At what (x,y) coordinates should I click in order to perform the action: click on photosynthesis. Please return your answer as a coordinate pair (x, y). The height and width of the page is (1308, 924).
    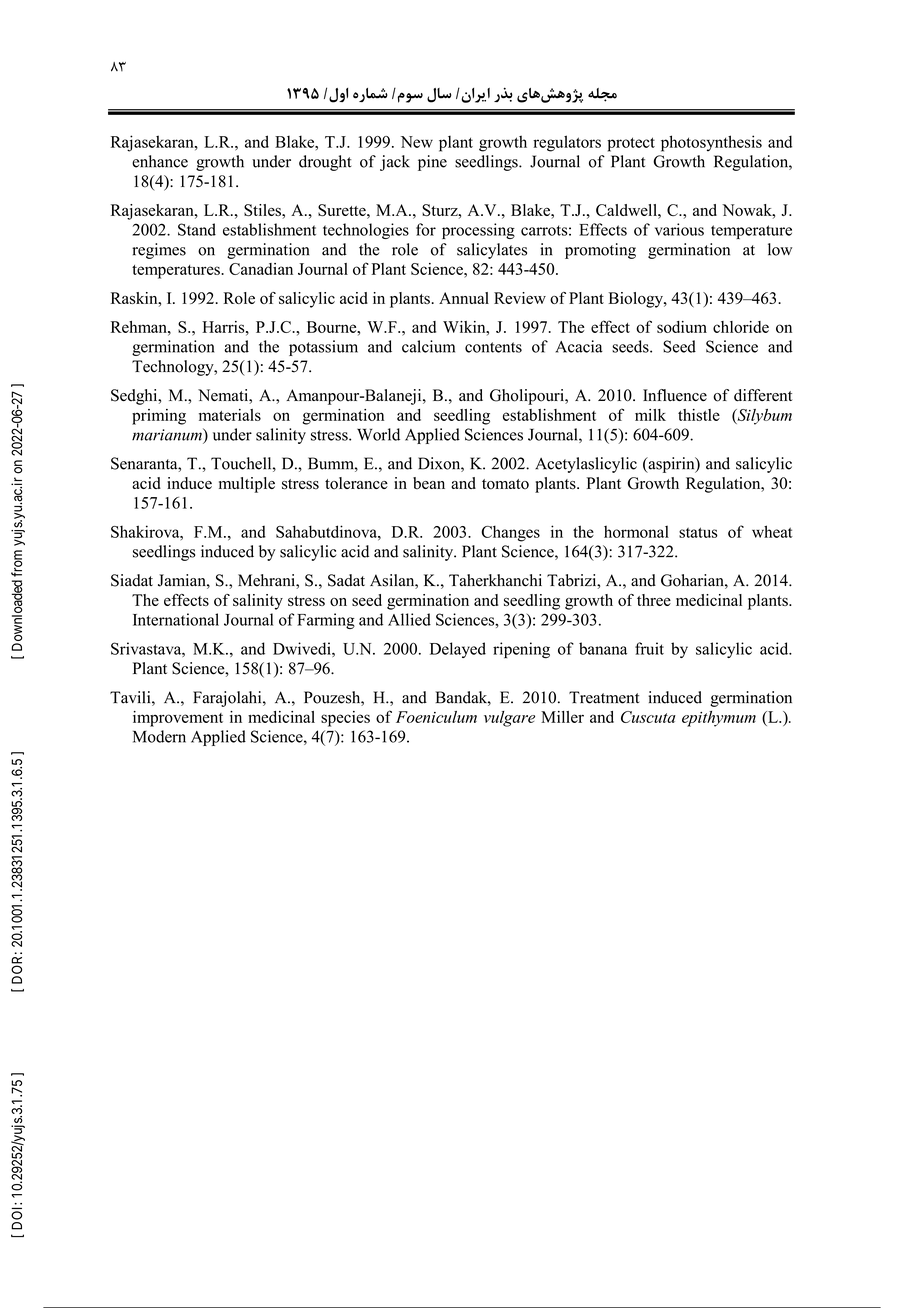
    Looking at the image, I should click on (711, 143).
